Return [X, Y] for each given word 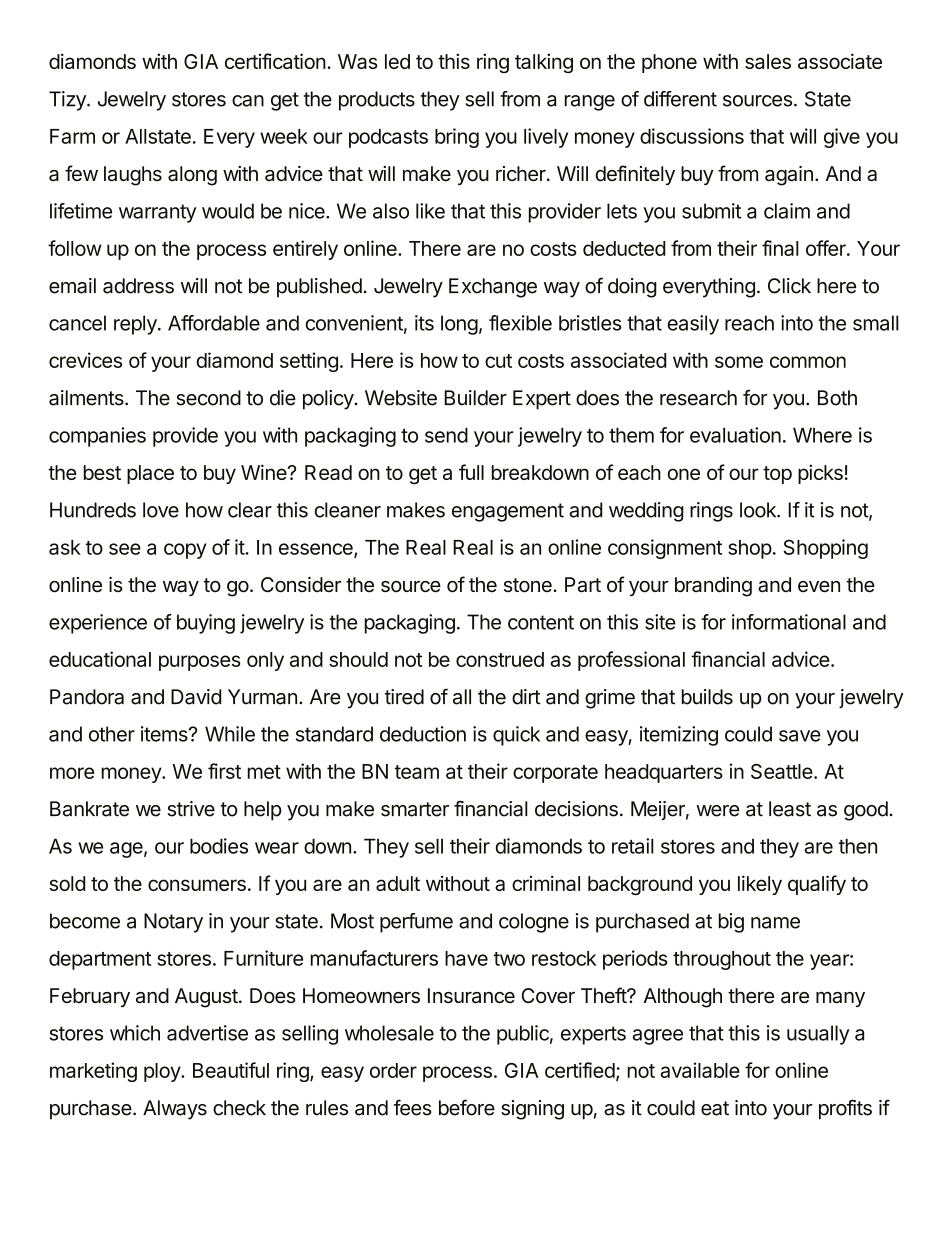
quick [516, 736]
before [467, 1107]
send [446, 435]
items [165, 734]
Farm [72, 136]
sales [768, 61]
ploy [163, 1072]
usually [818, 1035]
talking [544, 63]
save [800, 736]
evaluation [735, 435]
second [208, 398]
